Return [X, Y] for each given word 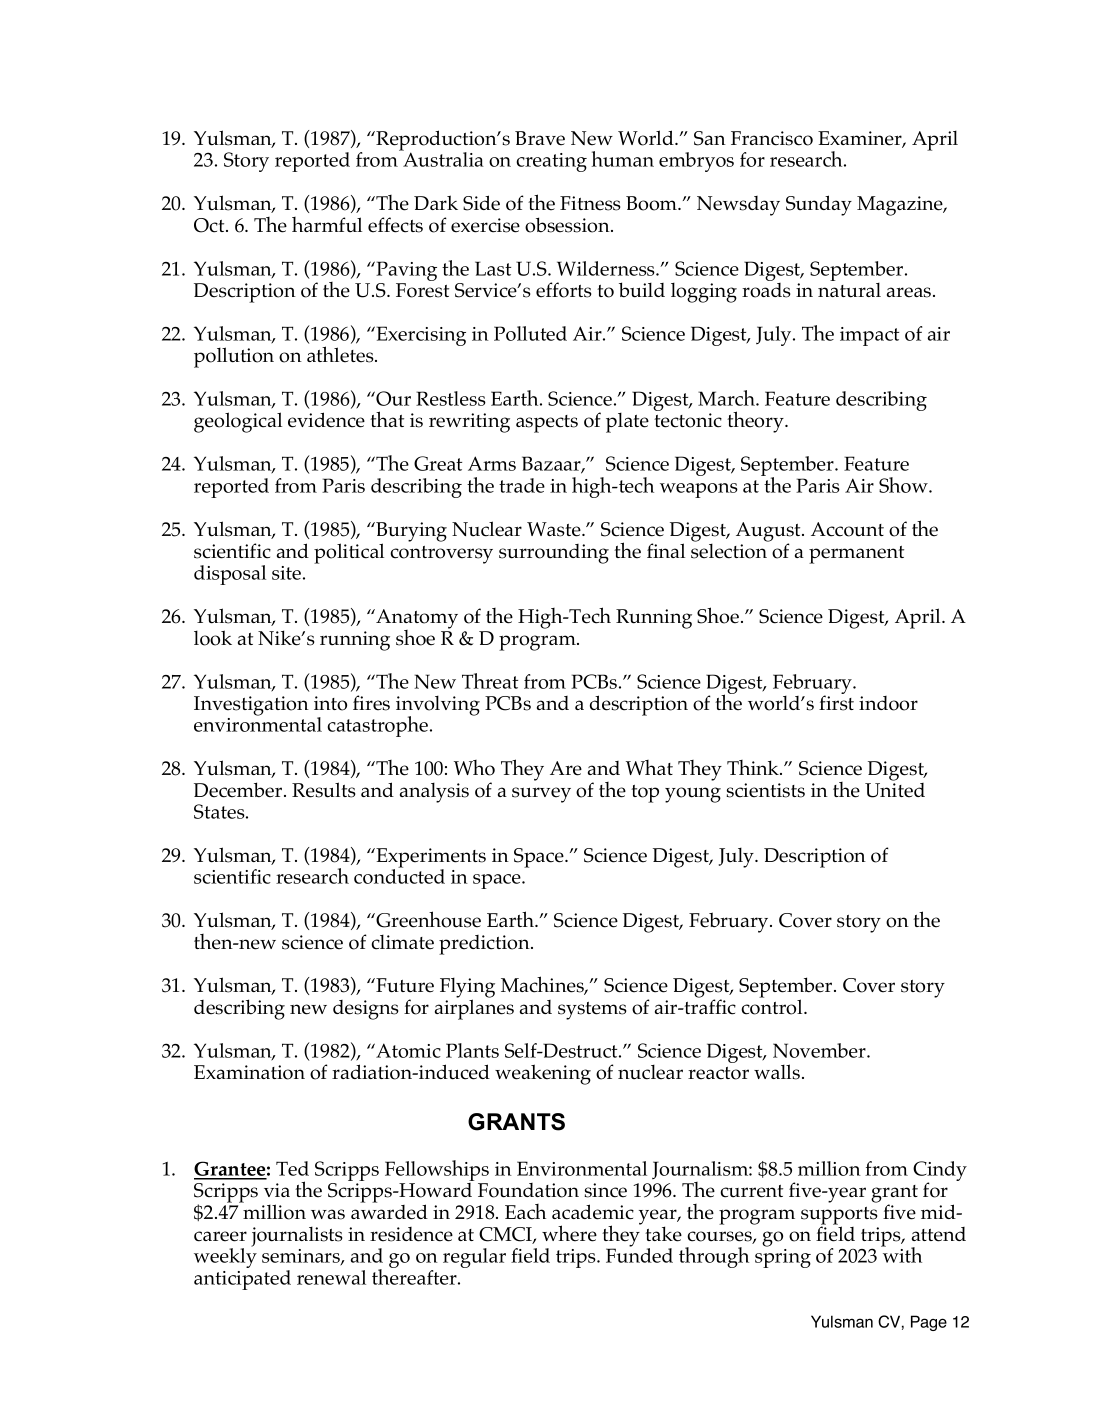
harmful [327, 225]
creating [551, 162]
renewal [331, 1277]
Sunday [819, 205]
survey [541, 795]
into [330, 703]
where [569, 1233]
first [836, 702]
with [901, 1254]
